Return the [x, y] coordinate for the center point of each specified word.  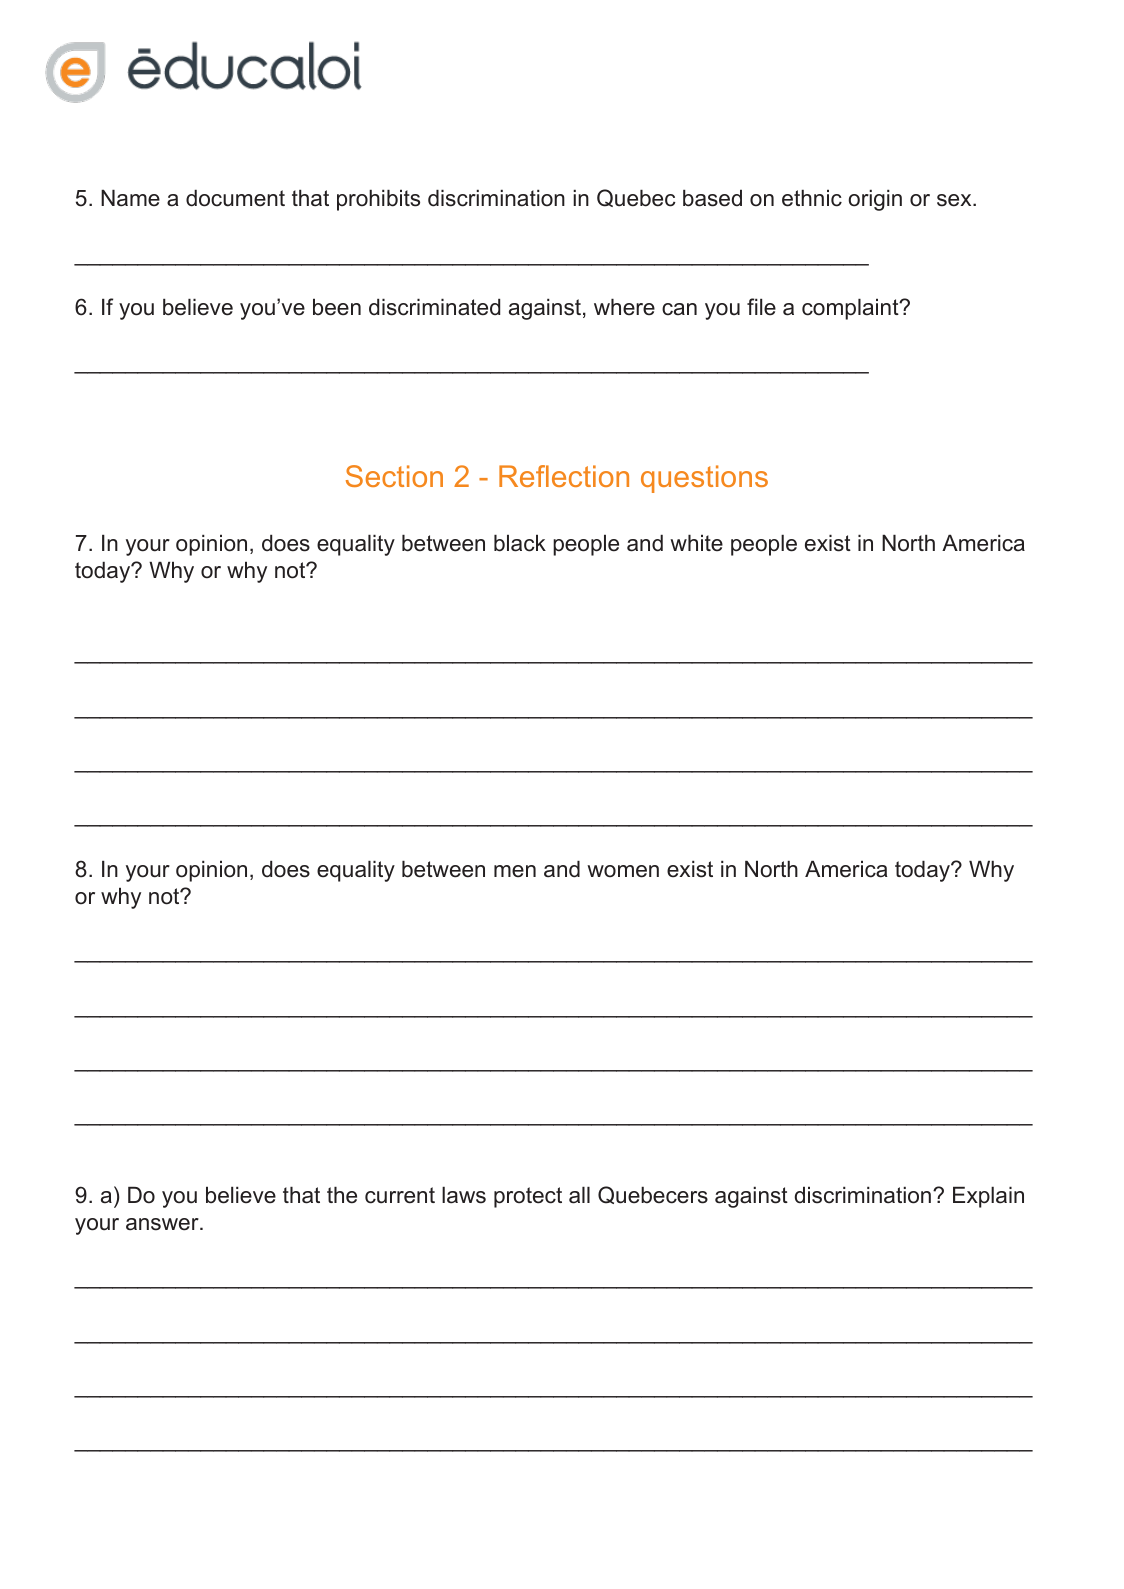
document [235, 198]
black [520, 543]
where [624, 307]
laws [464, 1195]
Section [394, 476]
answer [163, 1224]
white [696, 543]
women [623, 871]
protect [528, 1197]
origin [875, 200]
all [579, 1195]
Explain [988, 1197]
